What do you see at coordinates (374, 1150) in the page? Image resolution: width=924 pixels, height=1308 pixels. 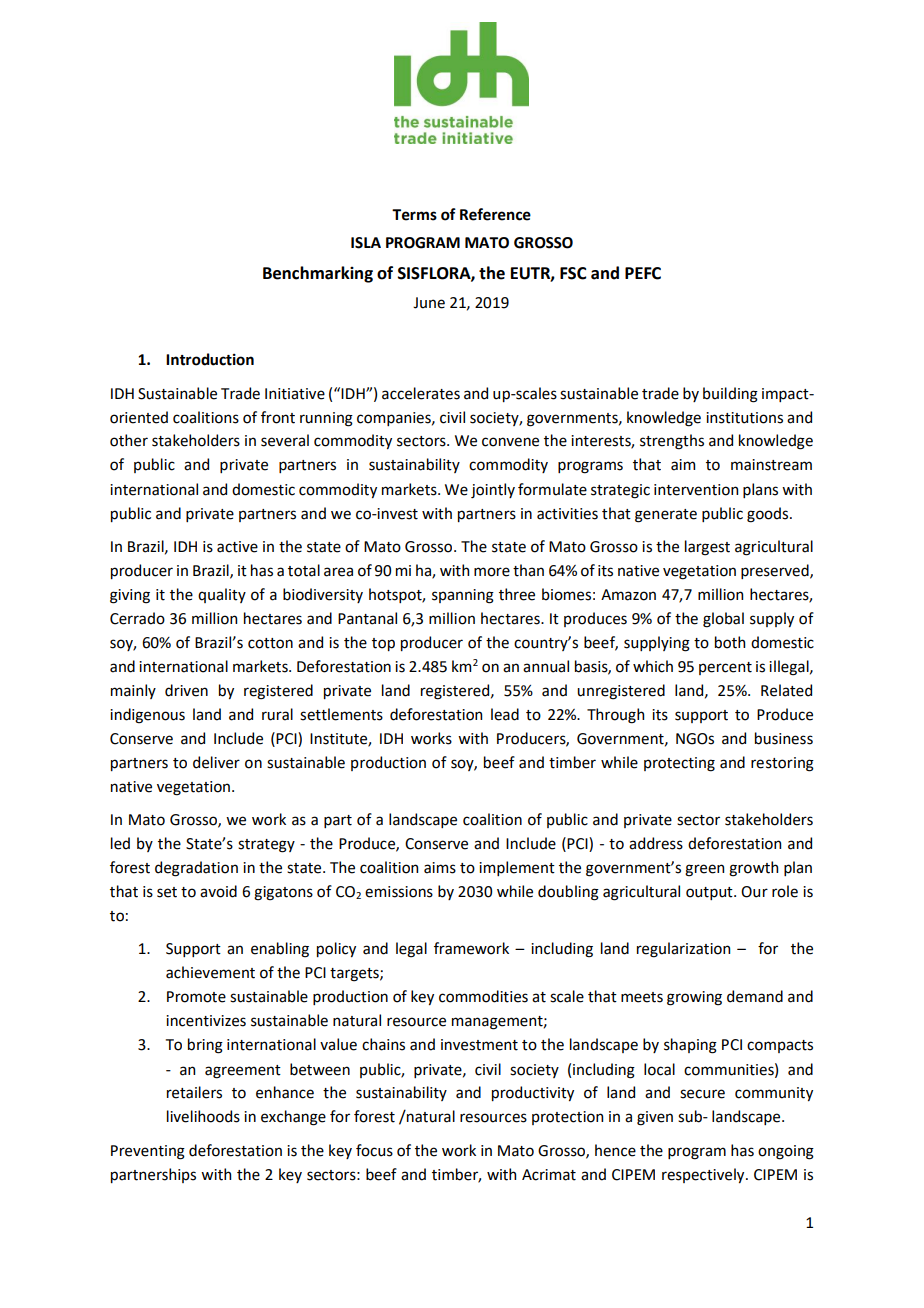 I see `focus` at bounding box center [374, 1150].
